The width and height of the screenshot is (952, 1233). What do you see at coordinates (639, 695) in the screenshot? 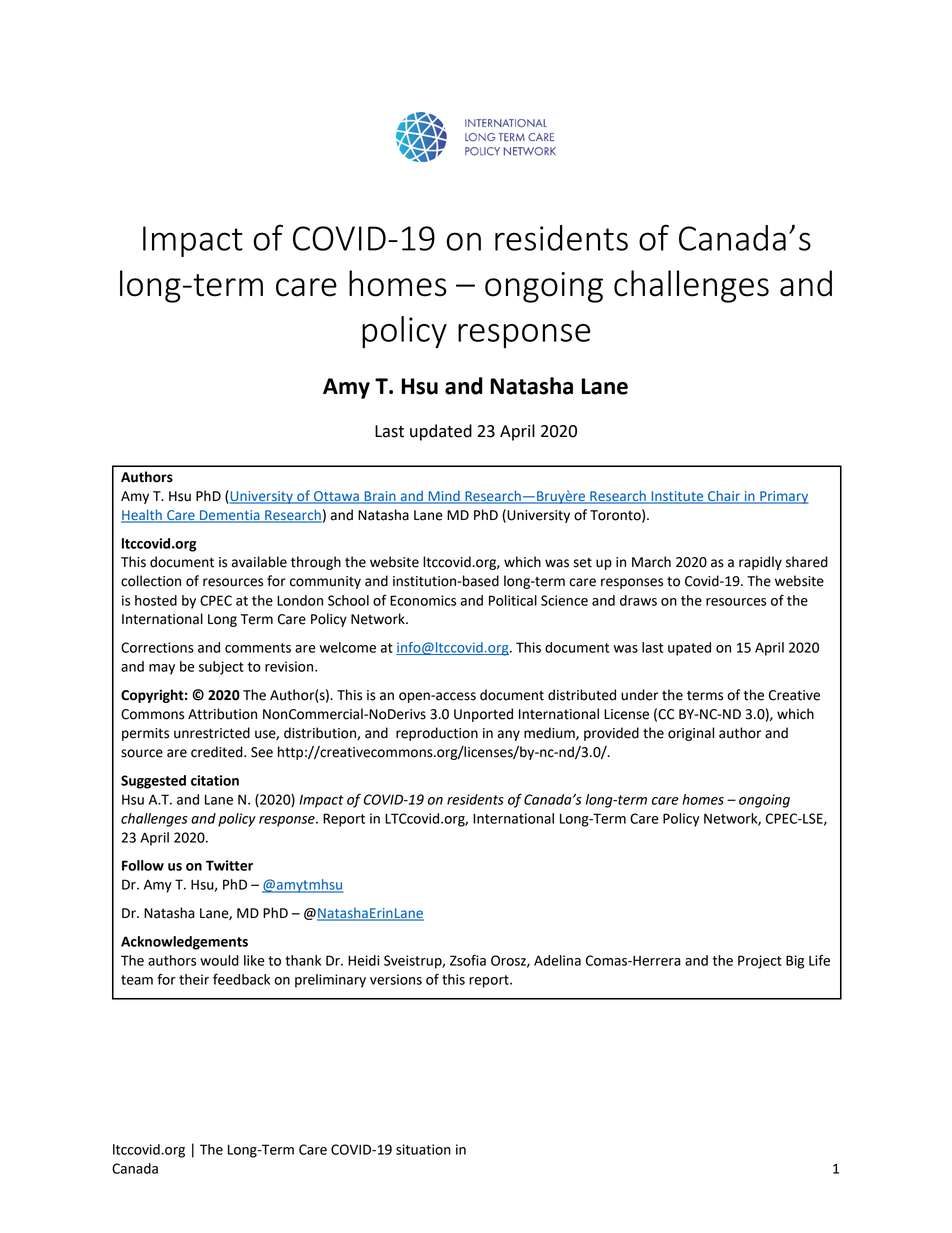
I see `under` at bounding box center [639, 695].
